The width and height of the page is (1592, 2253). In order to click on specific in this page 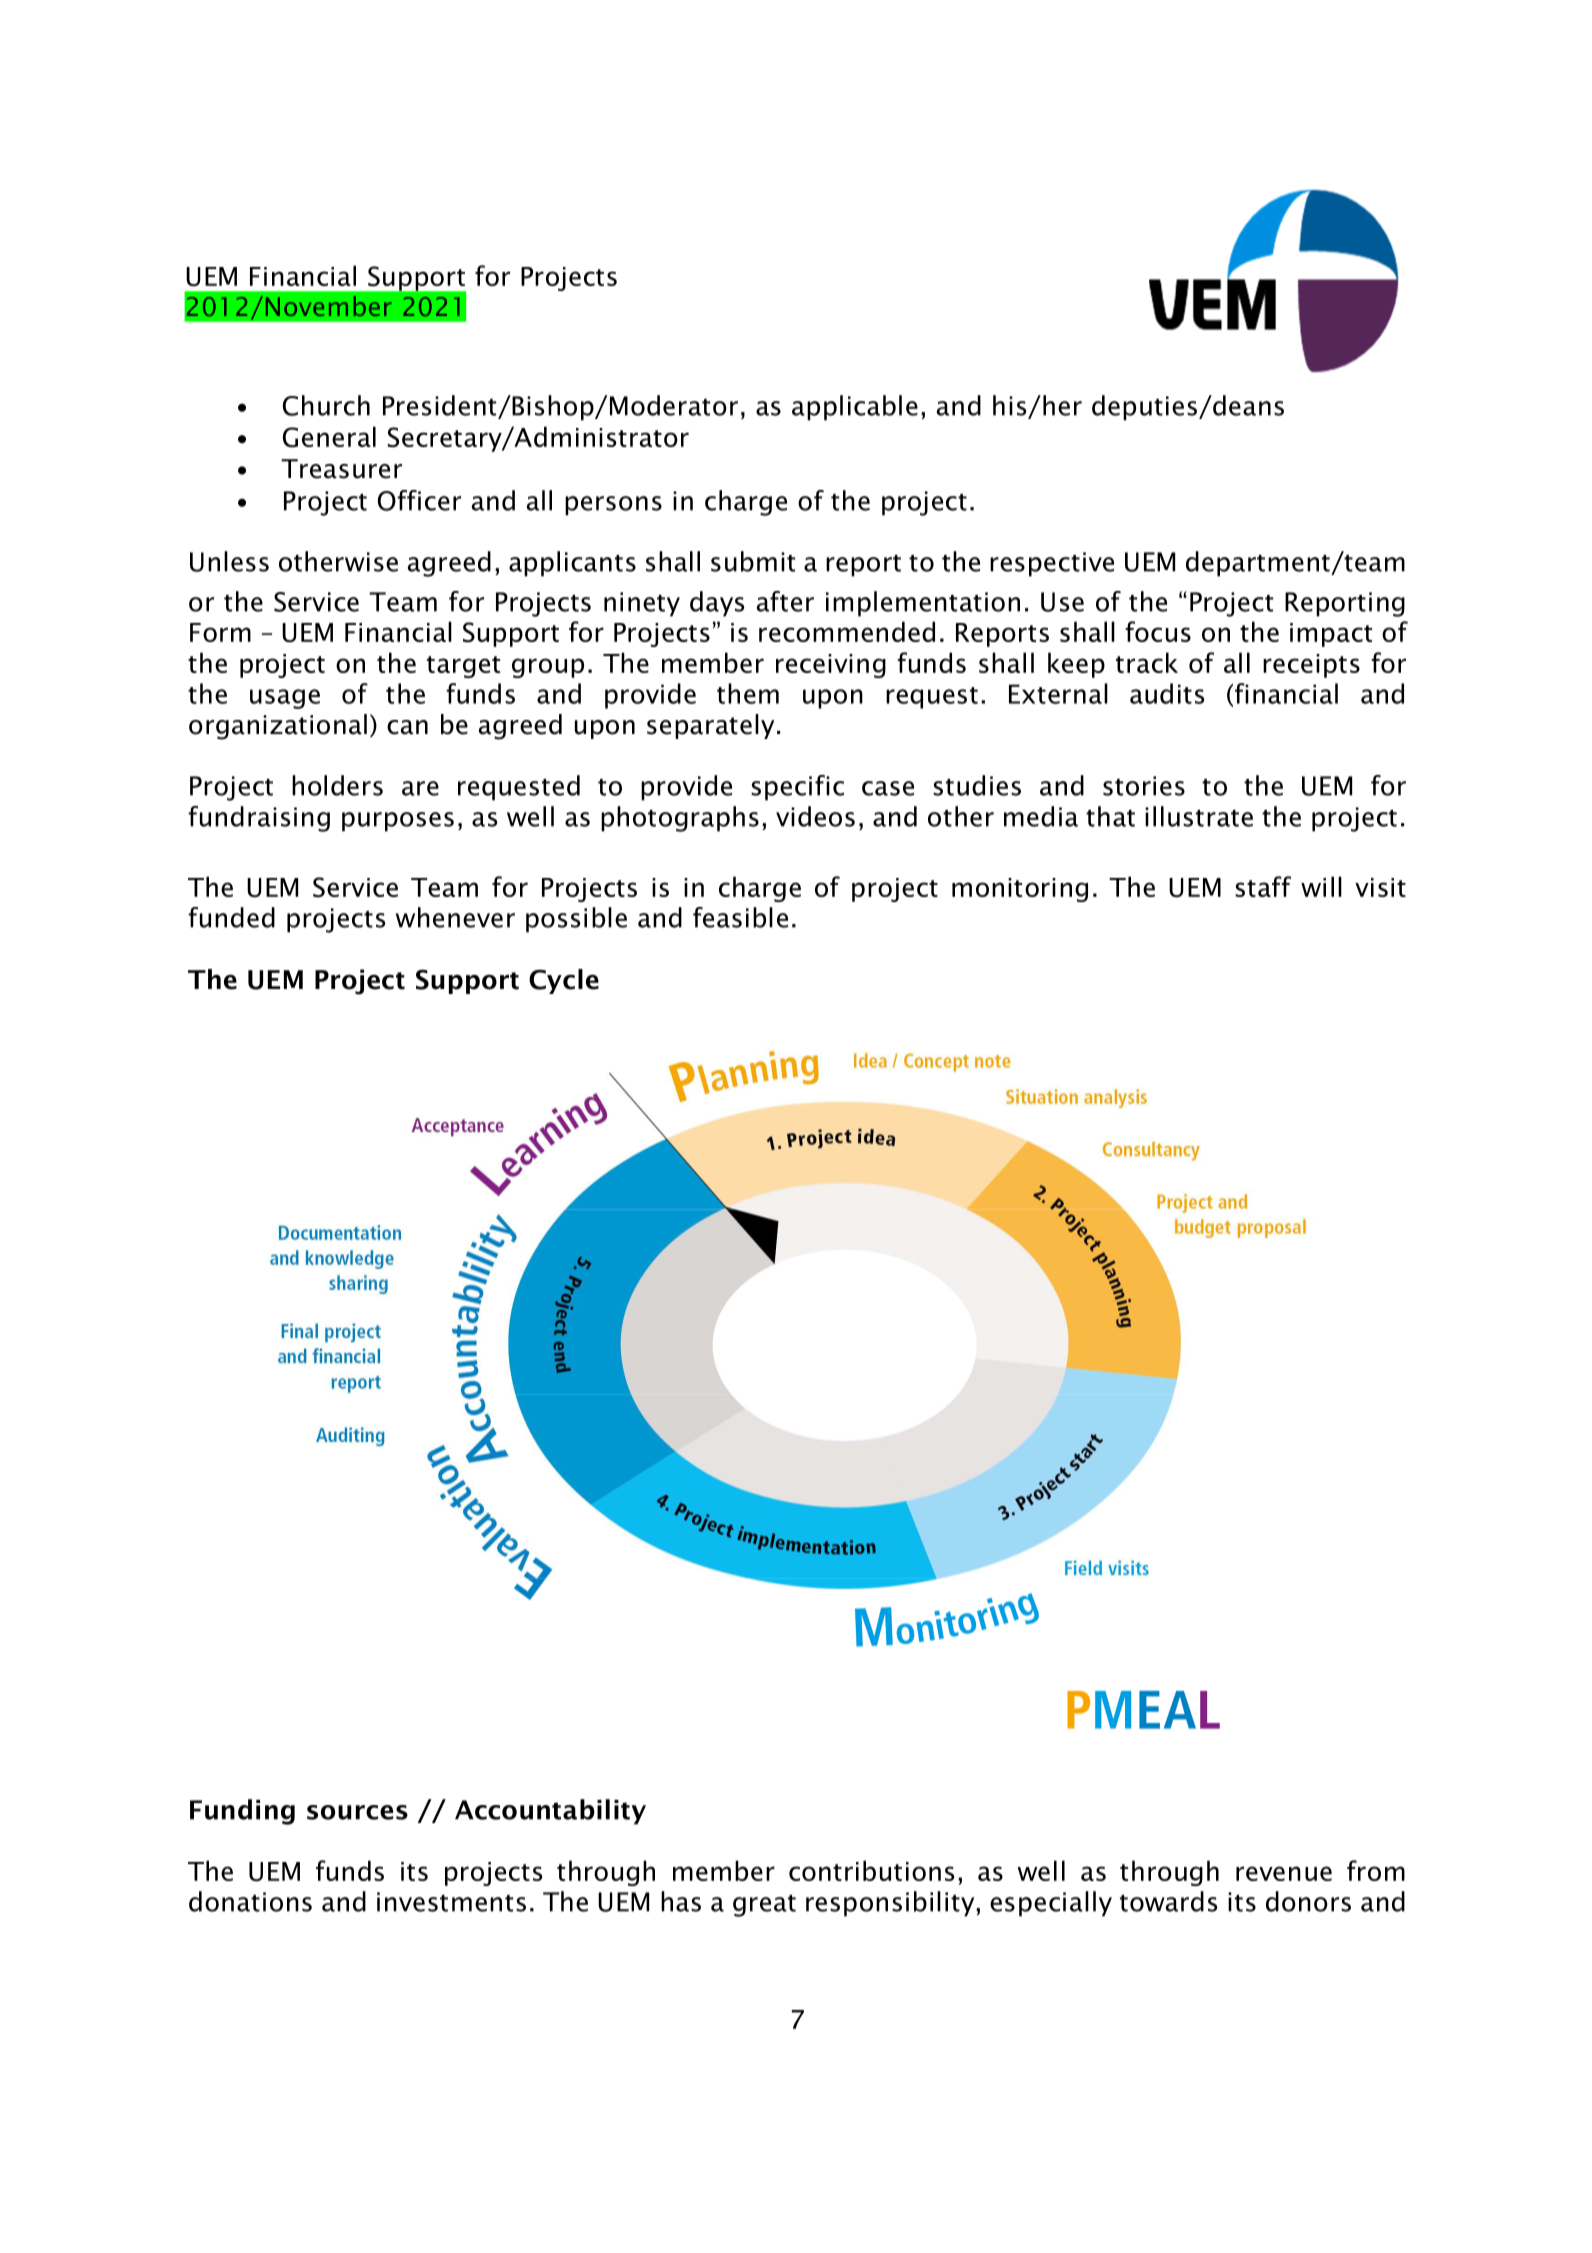, I will do `click(797, 788)`.
